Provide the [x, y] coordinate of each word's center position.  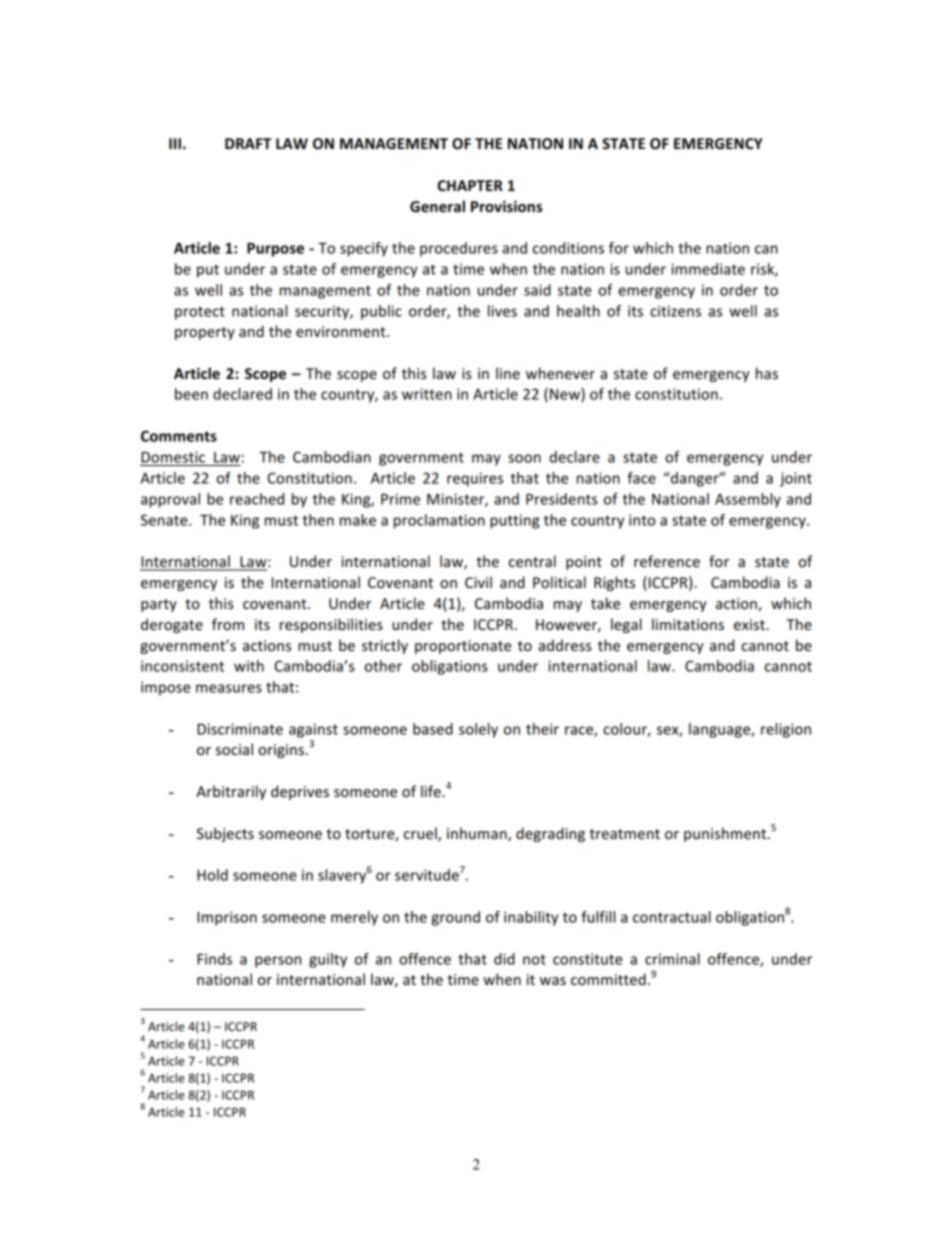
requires [475, 479]
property [205, 333]
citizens [675, 311]
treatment [625, 834]
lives [502, 311]
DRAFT [248, 143]
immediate [708, 269]
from [228, 624]
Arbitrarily [231, 792]
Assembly [748, 500]
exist [750, 624]
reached [257, 499]
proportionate [463, 647]
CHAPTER [470, 185]
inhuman [478, 834]
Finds [214, 959]
